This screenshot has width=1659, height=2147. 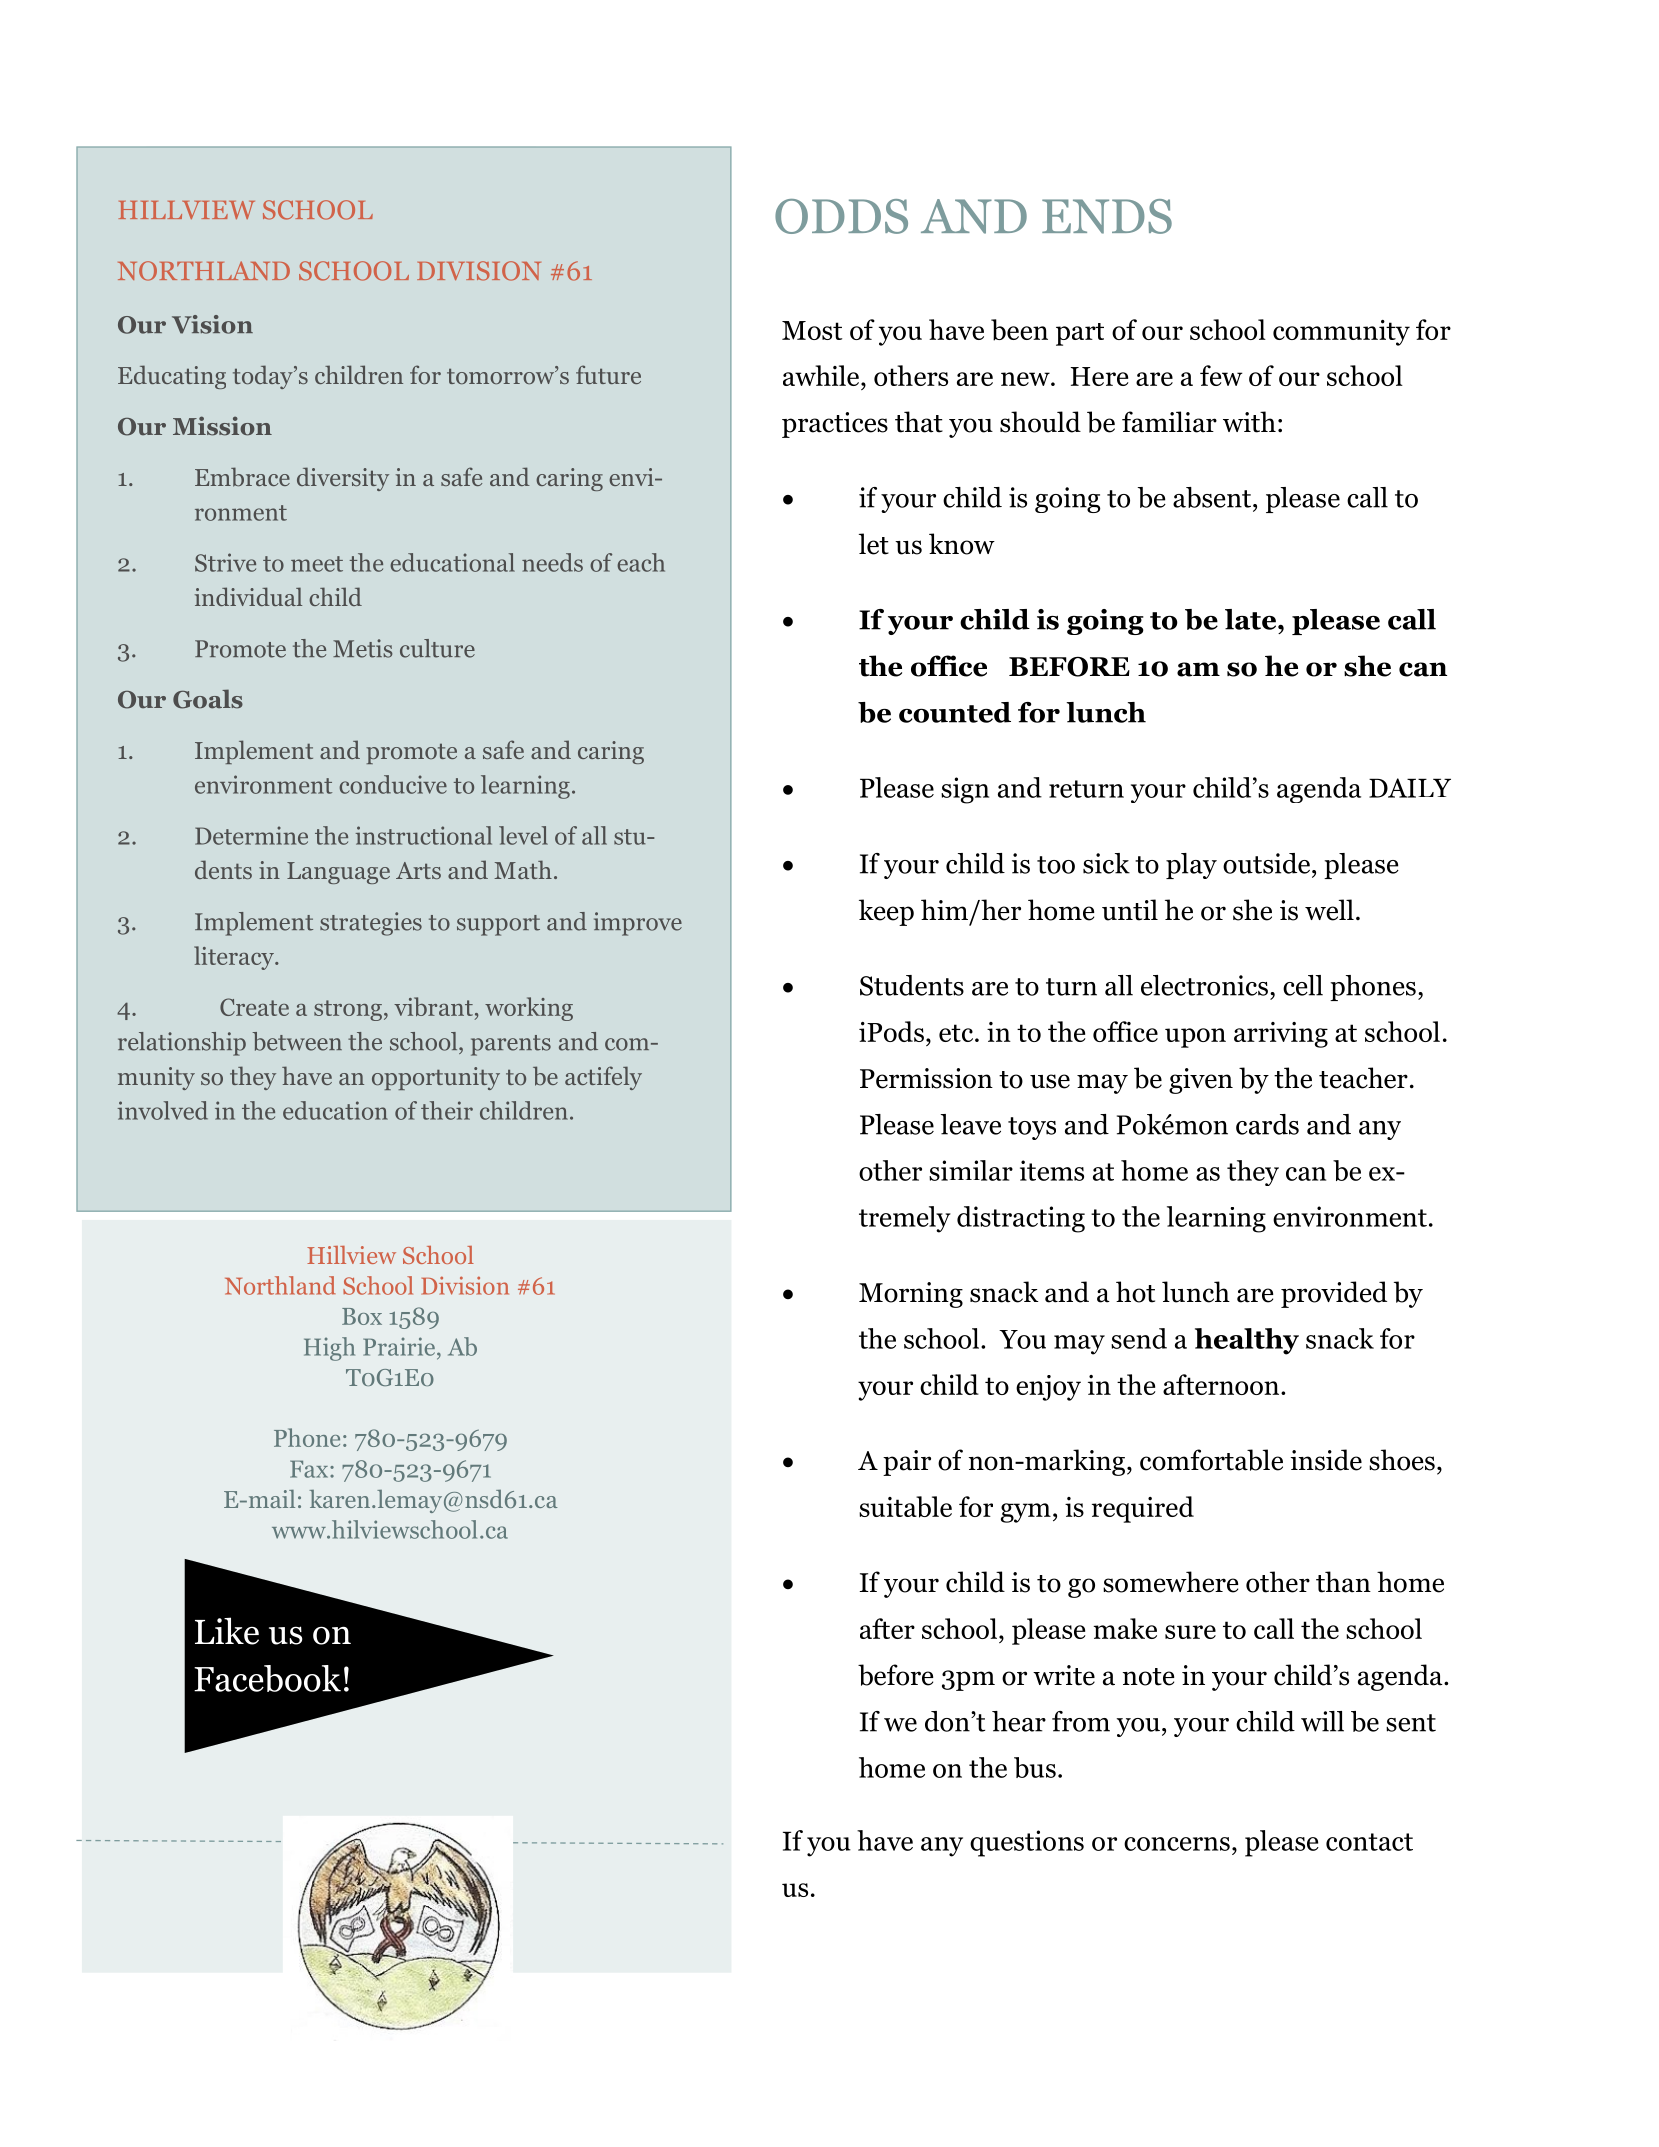 What do you see at coordinates (297, 1041) in the screenshot?
I see `between` at bounding box center [297, 1041].
